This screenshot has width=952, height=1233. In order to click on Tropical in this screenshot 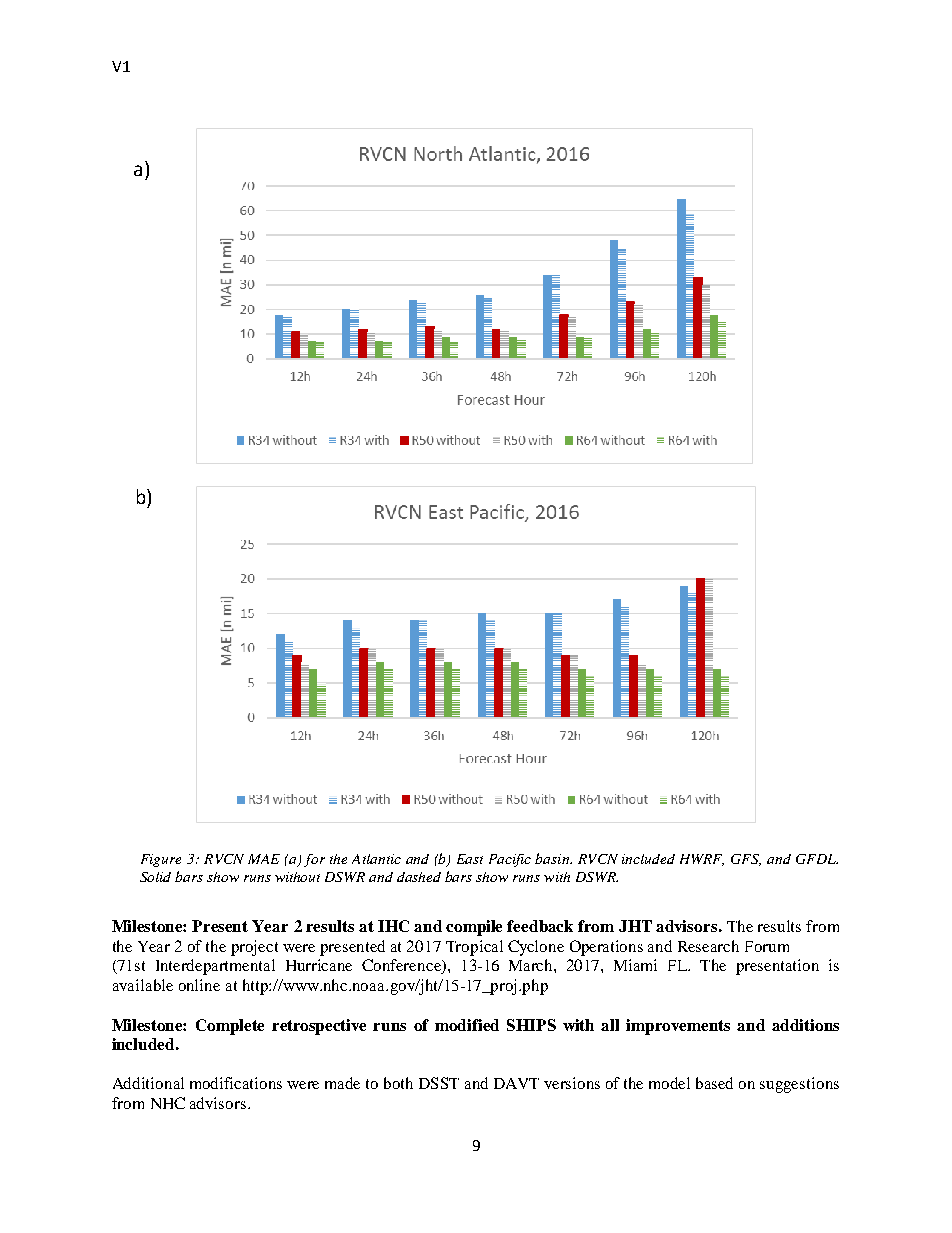, I will do `click(474, 948)`.
